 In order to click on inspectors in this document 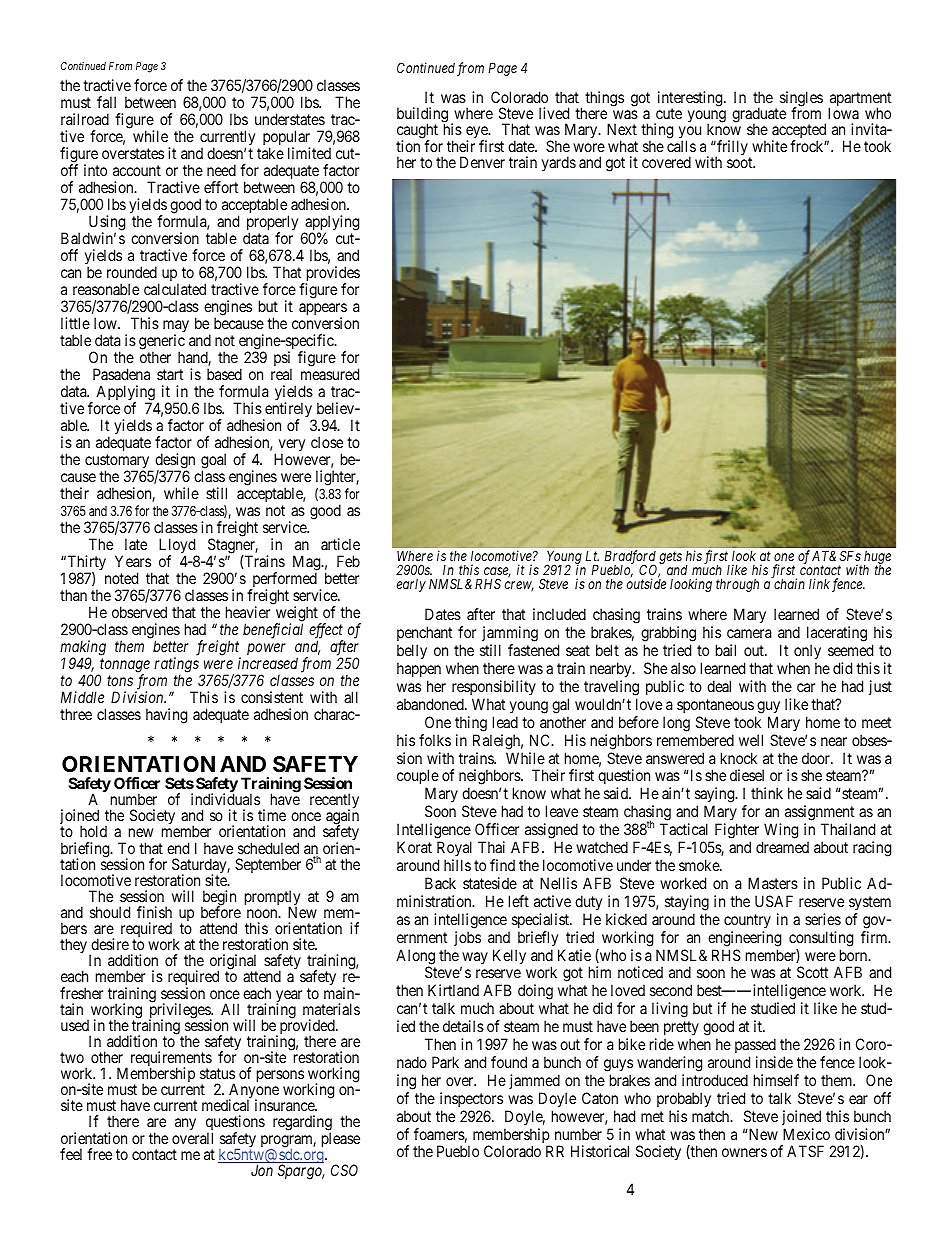, I will do `click(471, 1099)`.
